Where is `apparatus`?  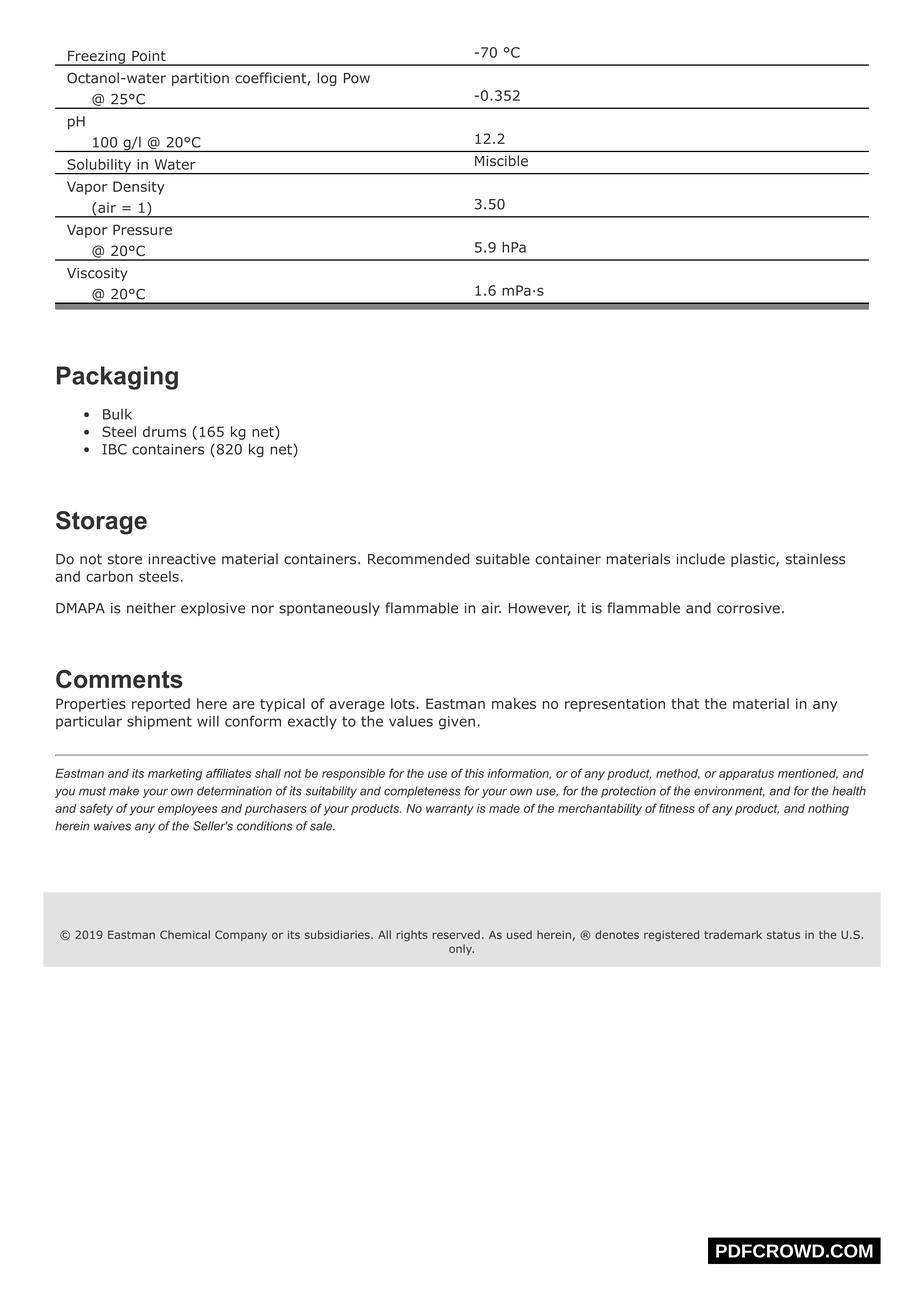
apparatus is located at coordinates (746, 774).
